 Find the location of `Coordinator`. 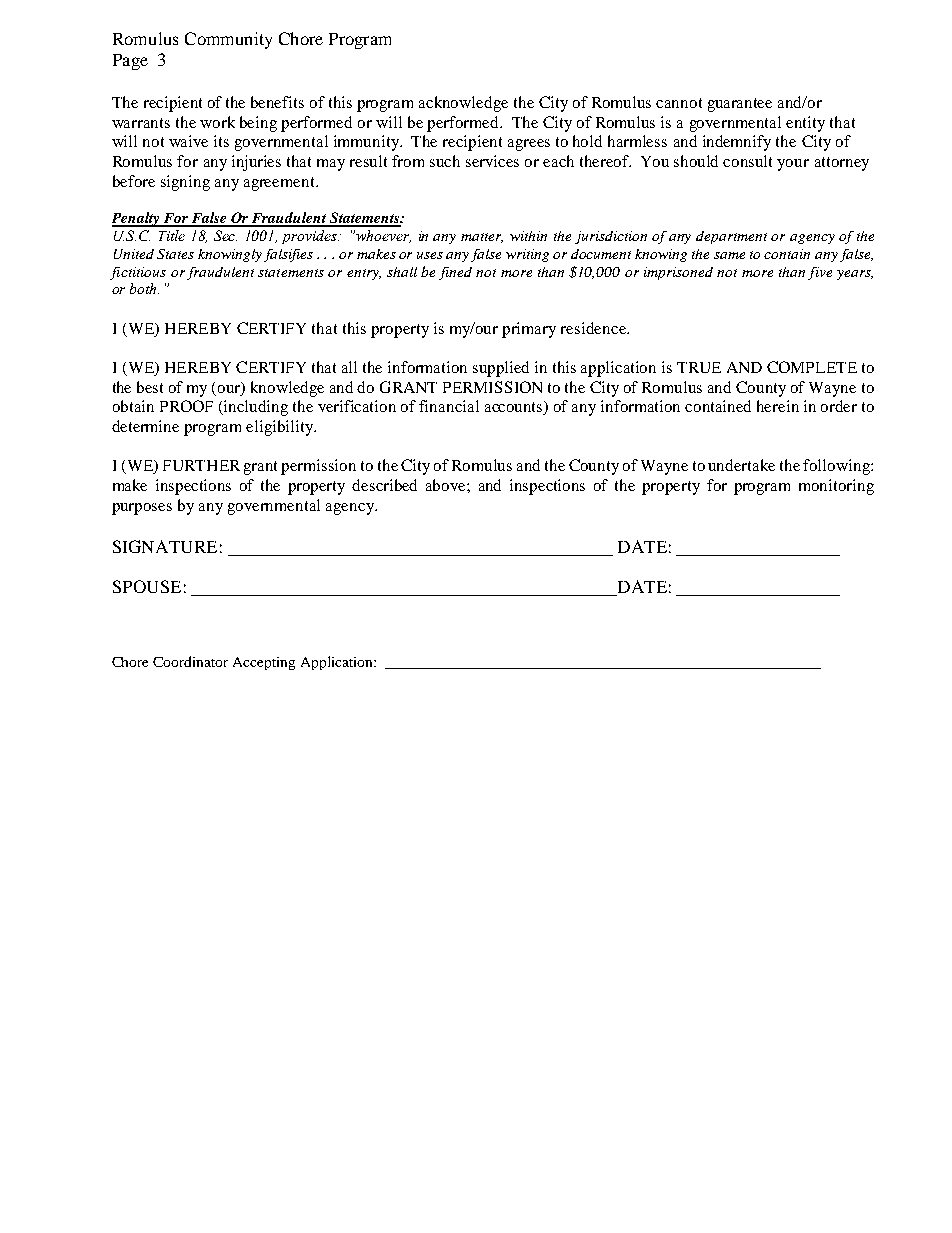

Coordinator is located at coordinates (190, 661).
